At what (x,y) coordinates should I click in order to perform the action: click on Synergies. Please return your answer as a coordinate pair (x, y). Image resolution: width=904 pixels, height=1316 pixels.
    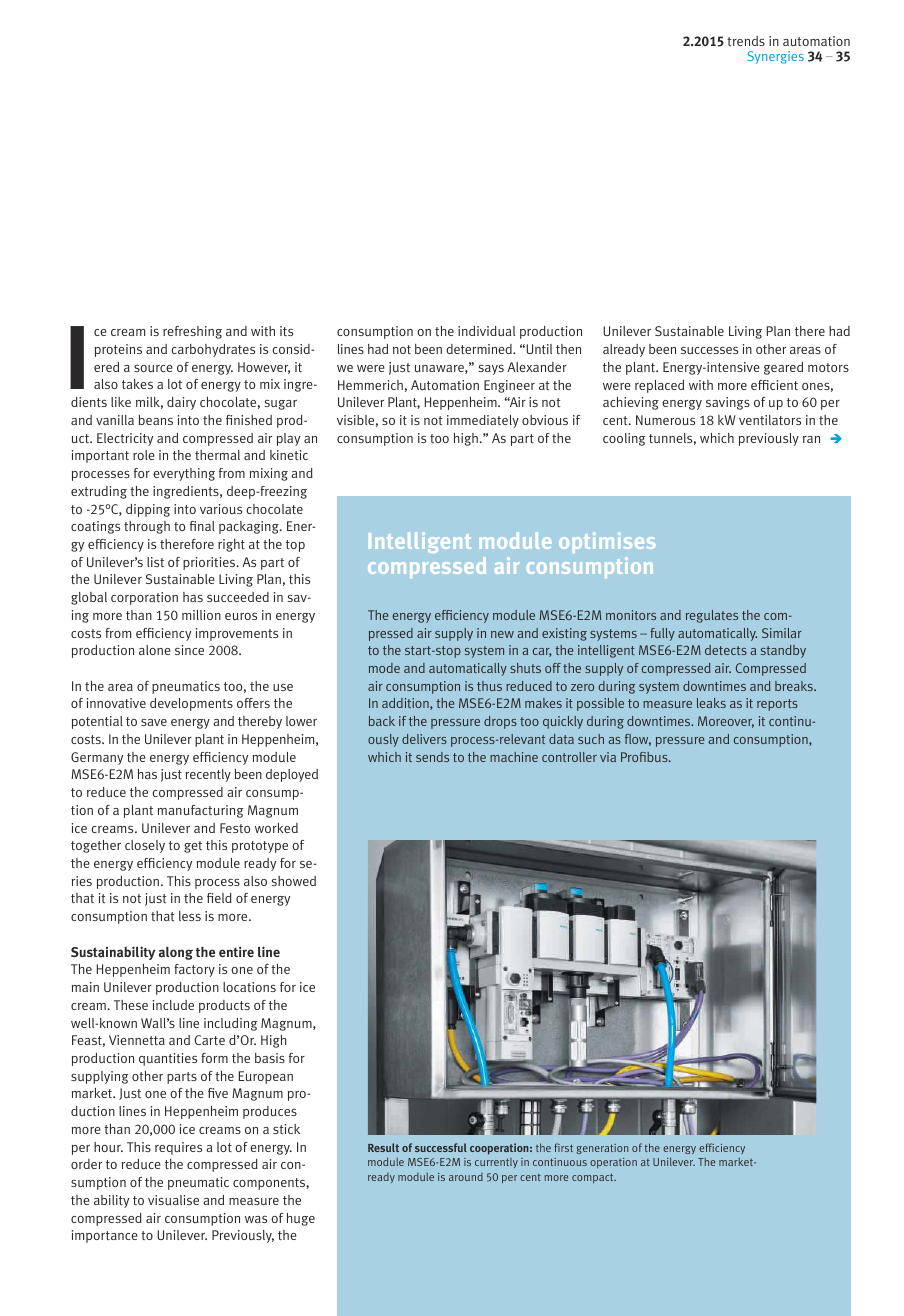
    Looking at the image, I should click on (776, 57).
